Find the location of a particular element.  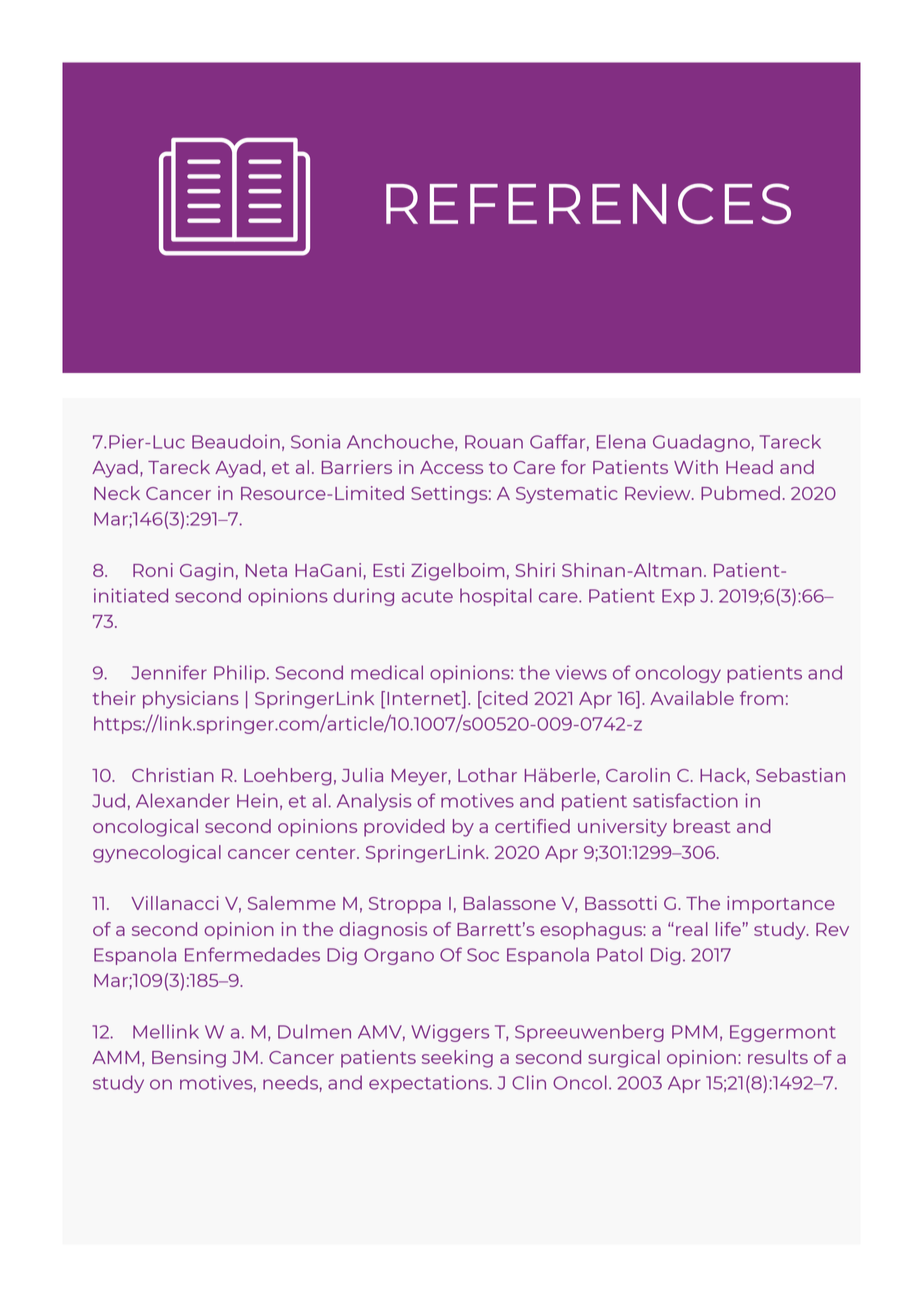

diagnosis is located at coordinates (383, 931).
